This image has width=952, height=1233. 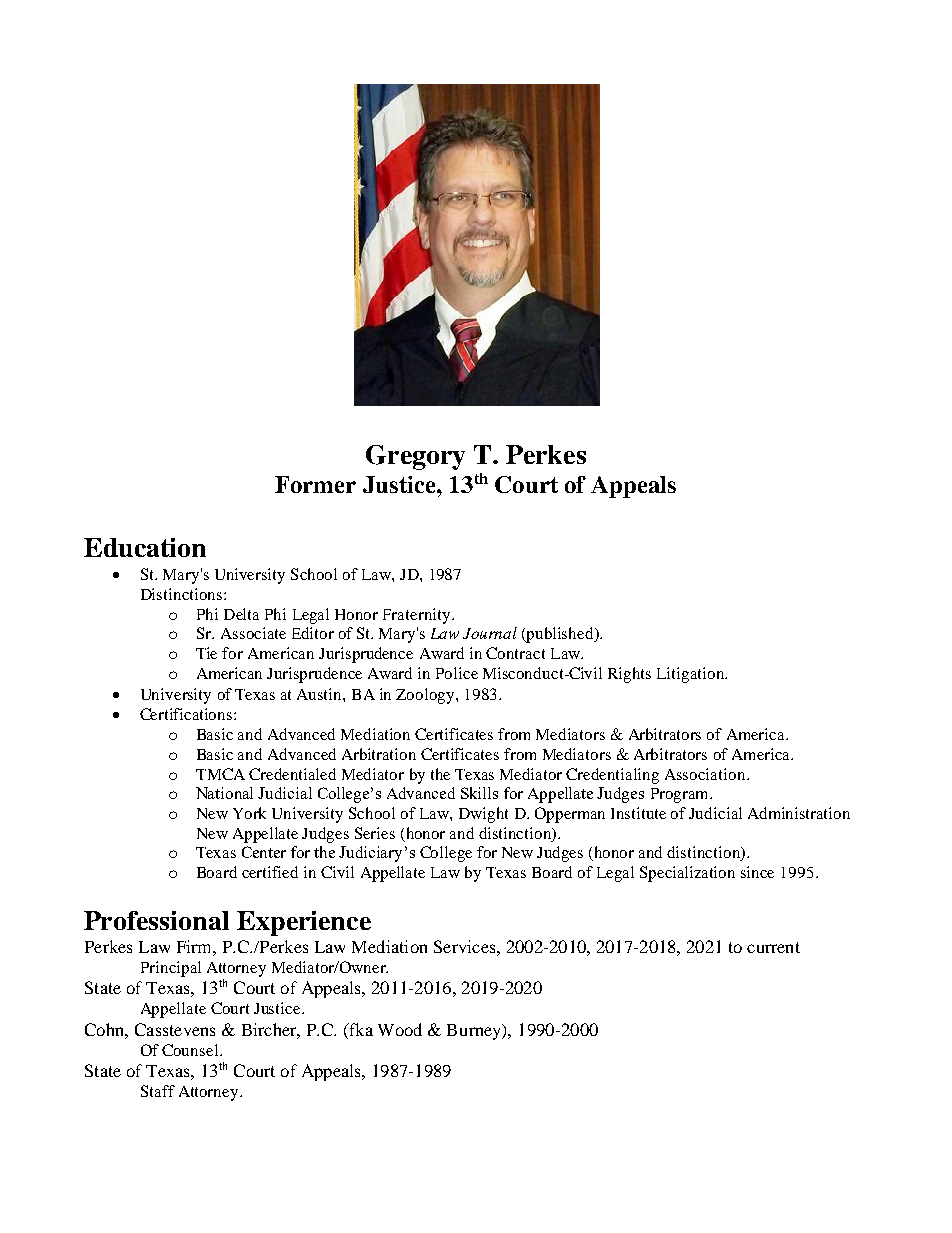 I want to click on Gregory, so click(x=415, y=457).
